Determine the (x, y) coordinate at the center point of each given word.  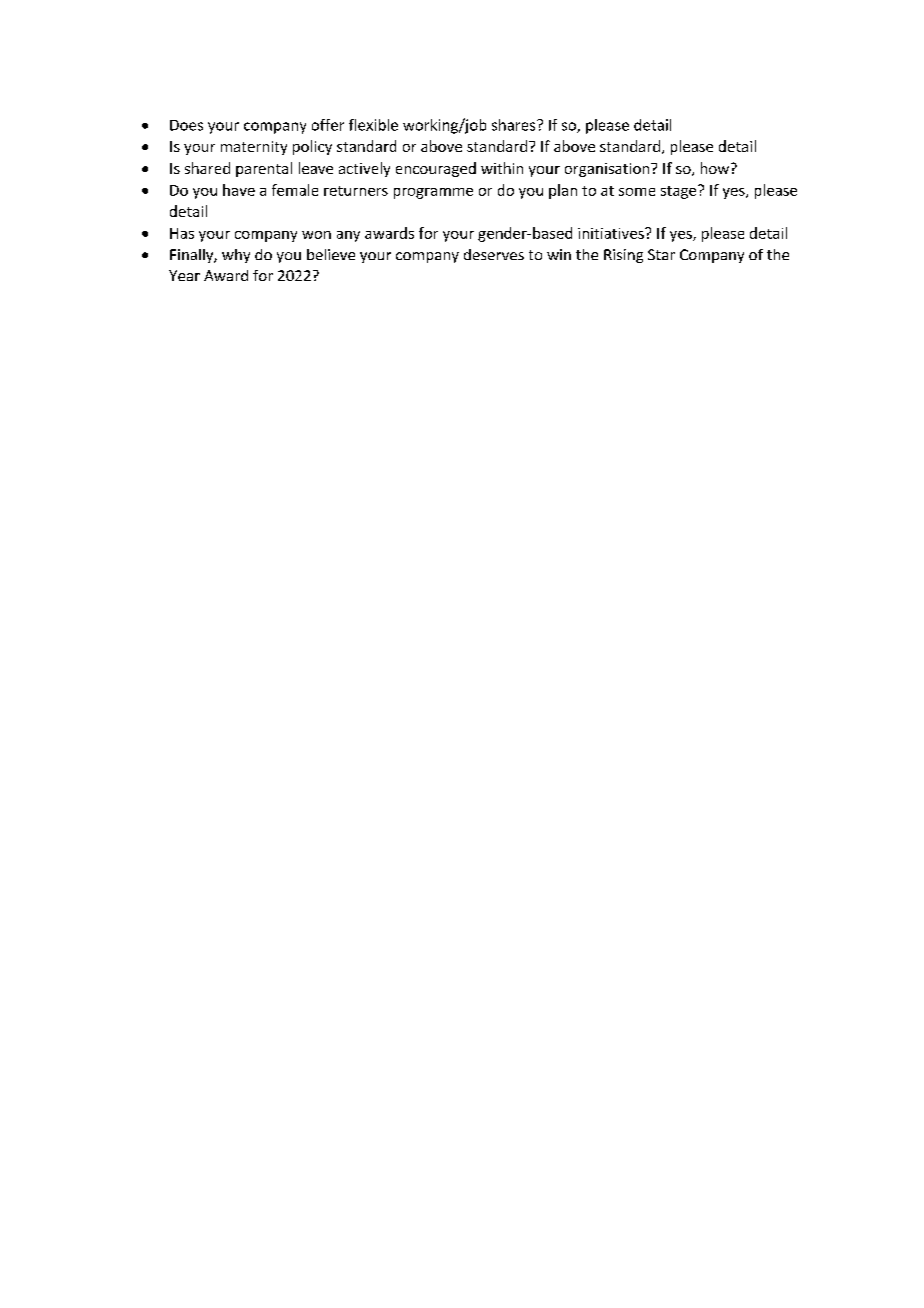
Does (186, 125)
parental (264, 169)
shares (515, 125)
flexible (373, 125)
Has (182, 233)
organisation (608, 170)
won (316, 235)
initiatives (612, 233)
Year (184, 275)
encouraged (436, 169)
